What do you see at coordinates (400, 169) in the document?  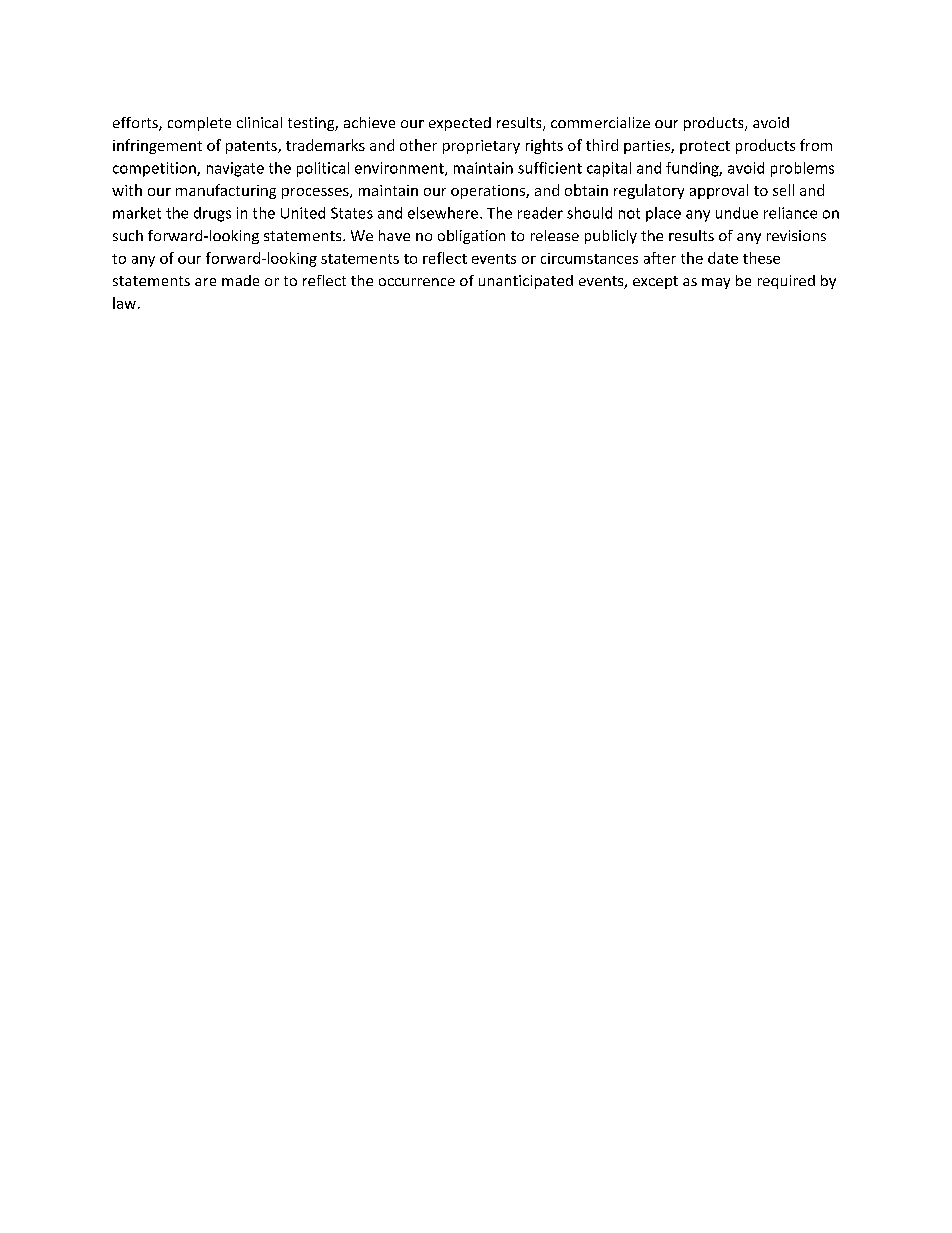 I see `environment` at bounding box center [400, 169].
